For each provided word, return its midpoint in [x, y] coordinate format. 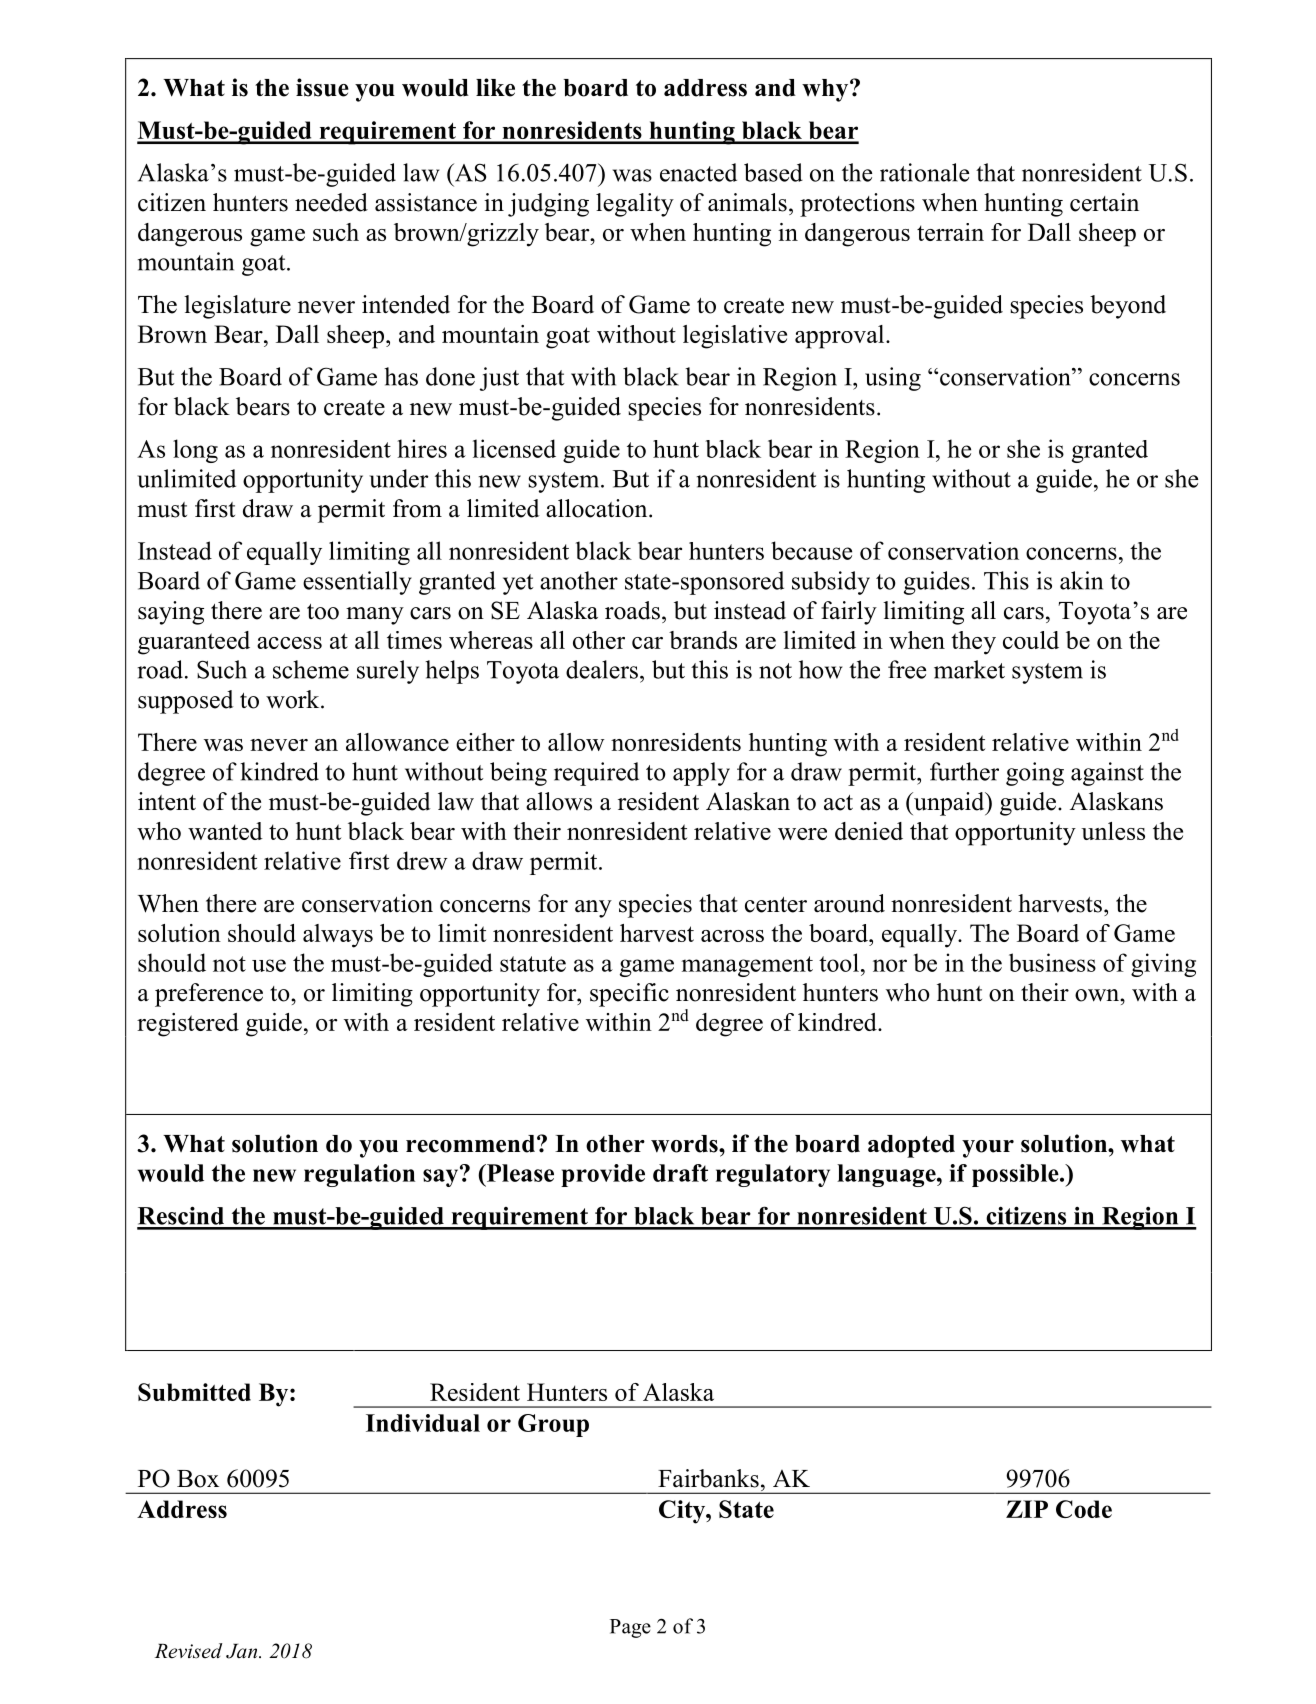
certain [1104, 202]
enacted [698, 172]
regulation [359, 1175]
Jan [243, 1651]
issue [322, 87]
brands [703, 640]
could [1031, 640]
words [685, 1144]
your [988, 1149]
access [289, 643]
